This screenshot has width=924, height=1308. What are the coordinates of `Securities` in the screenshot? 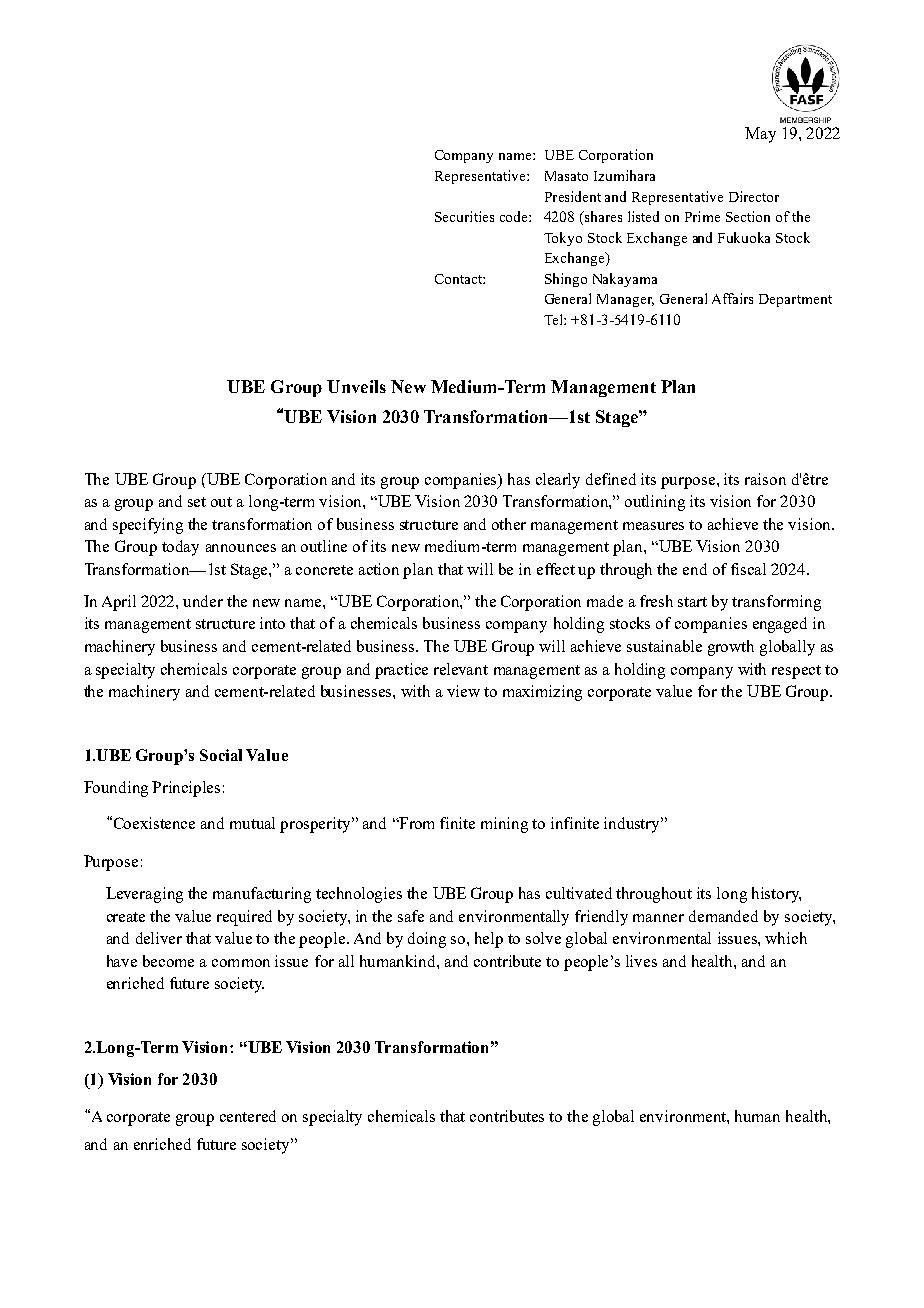 It's located at (464, 216).
